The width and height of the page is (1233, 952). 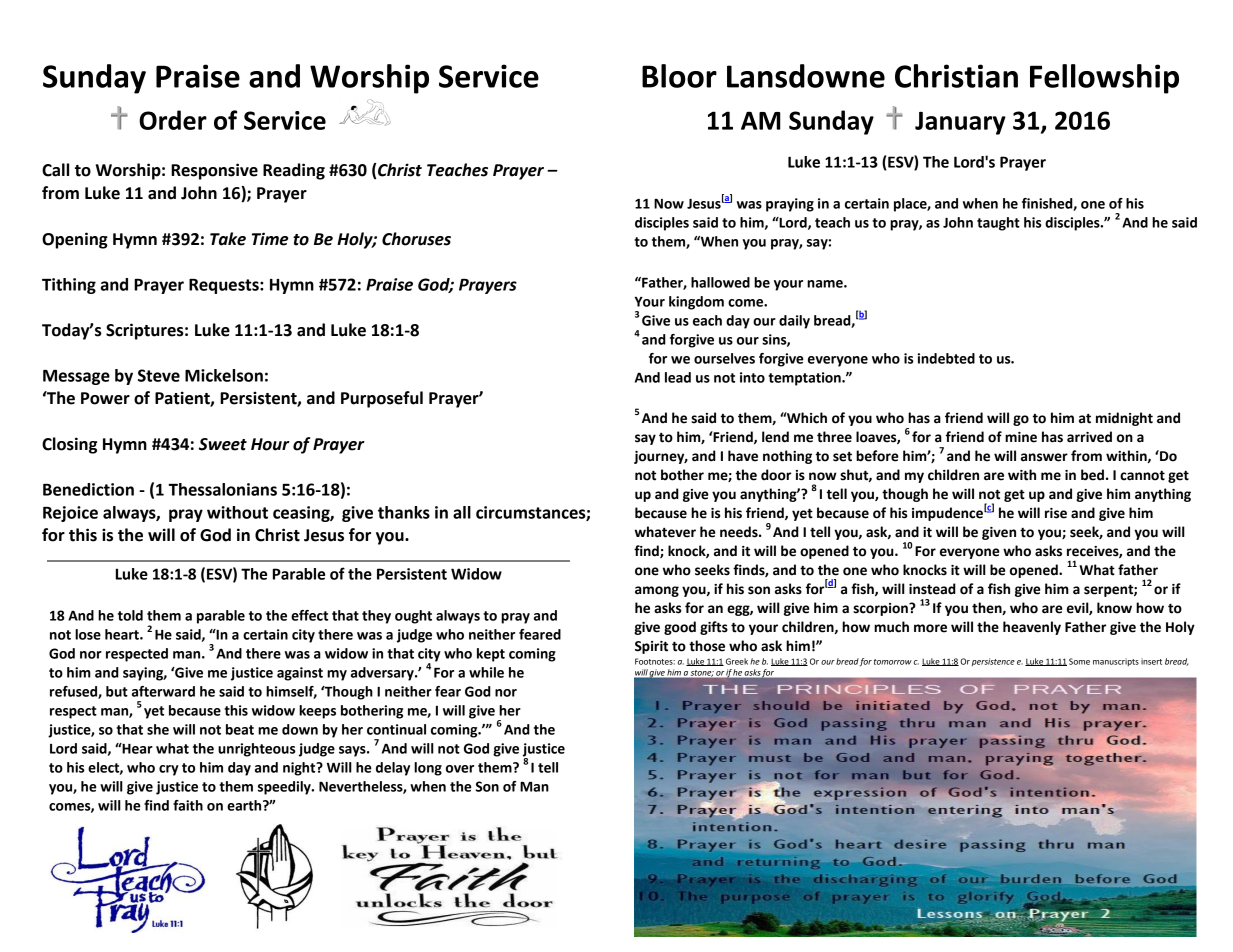 I want to click on Sweet, so click(x=223, y=444).
